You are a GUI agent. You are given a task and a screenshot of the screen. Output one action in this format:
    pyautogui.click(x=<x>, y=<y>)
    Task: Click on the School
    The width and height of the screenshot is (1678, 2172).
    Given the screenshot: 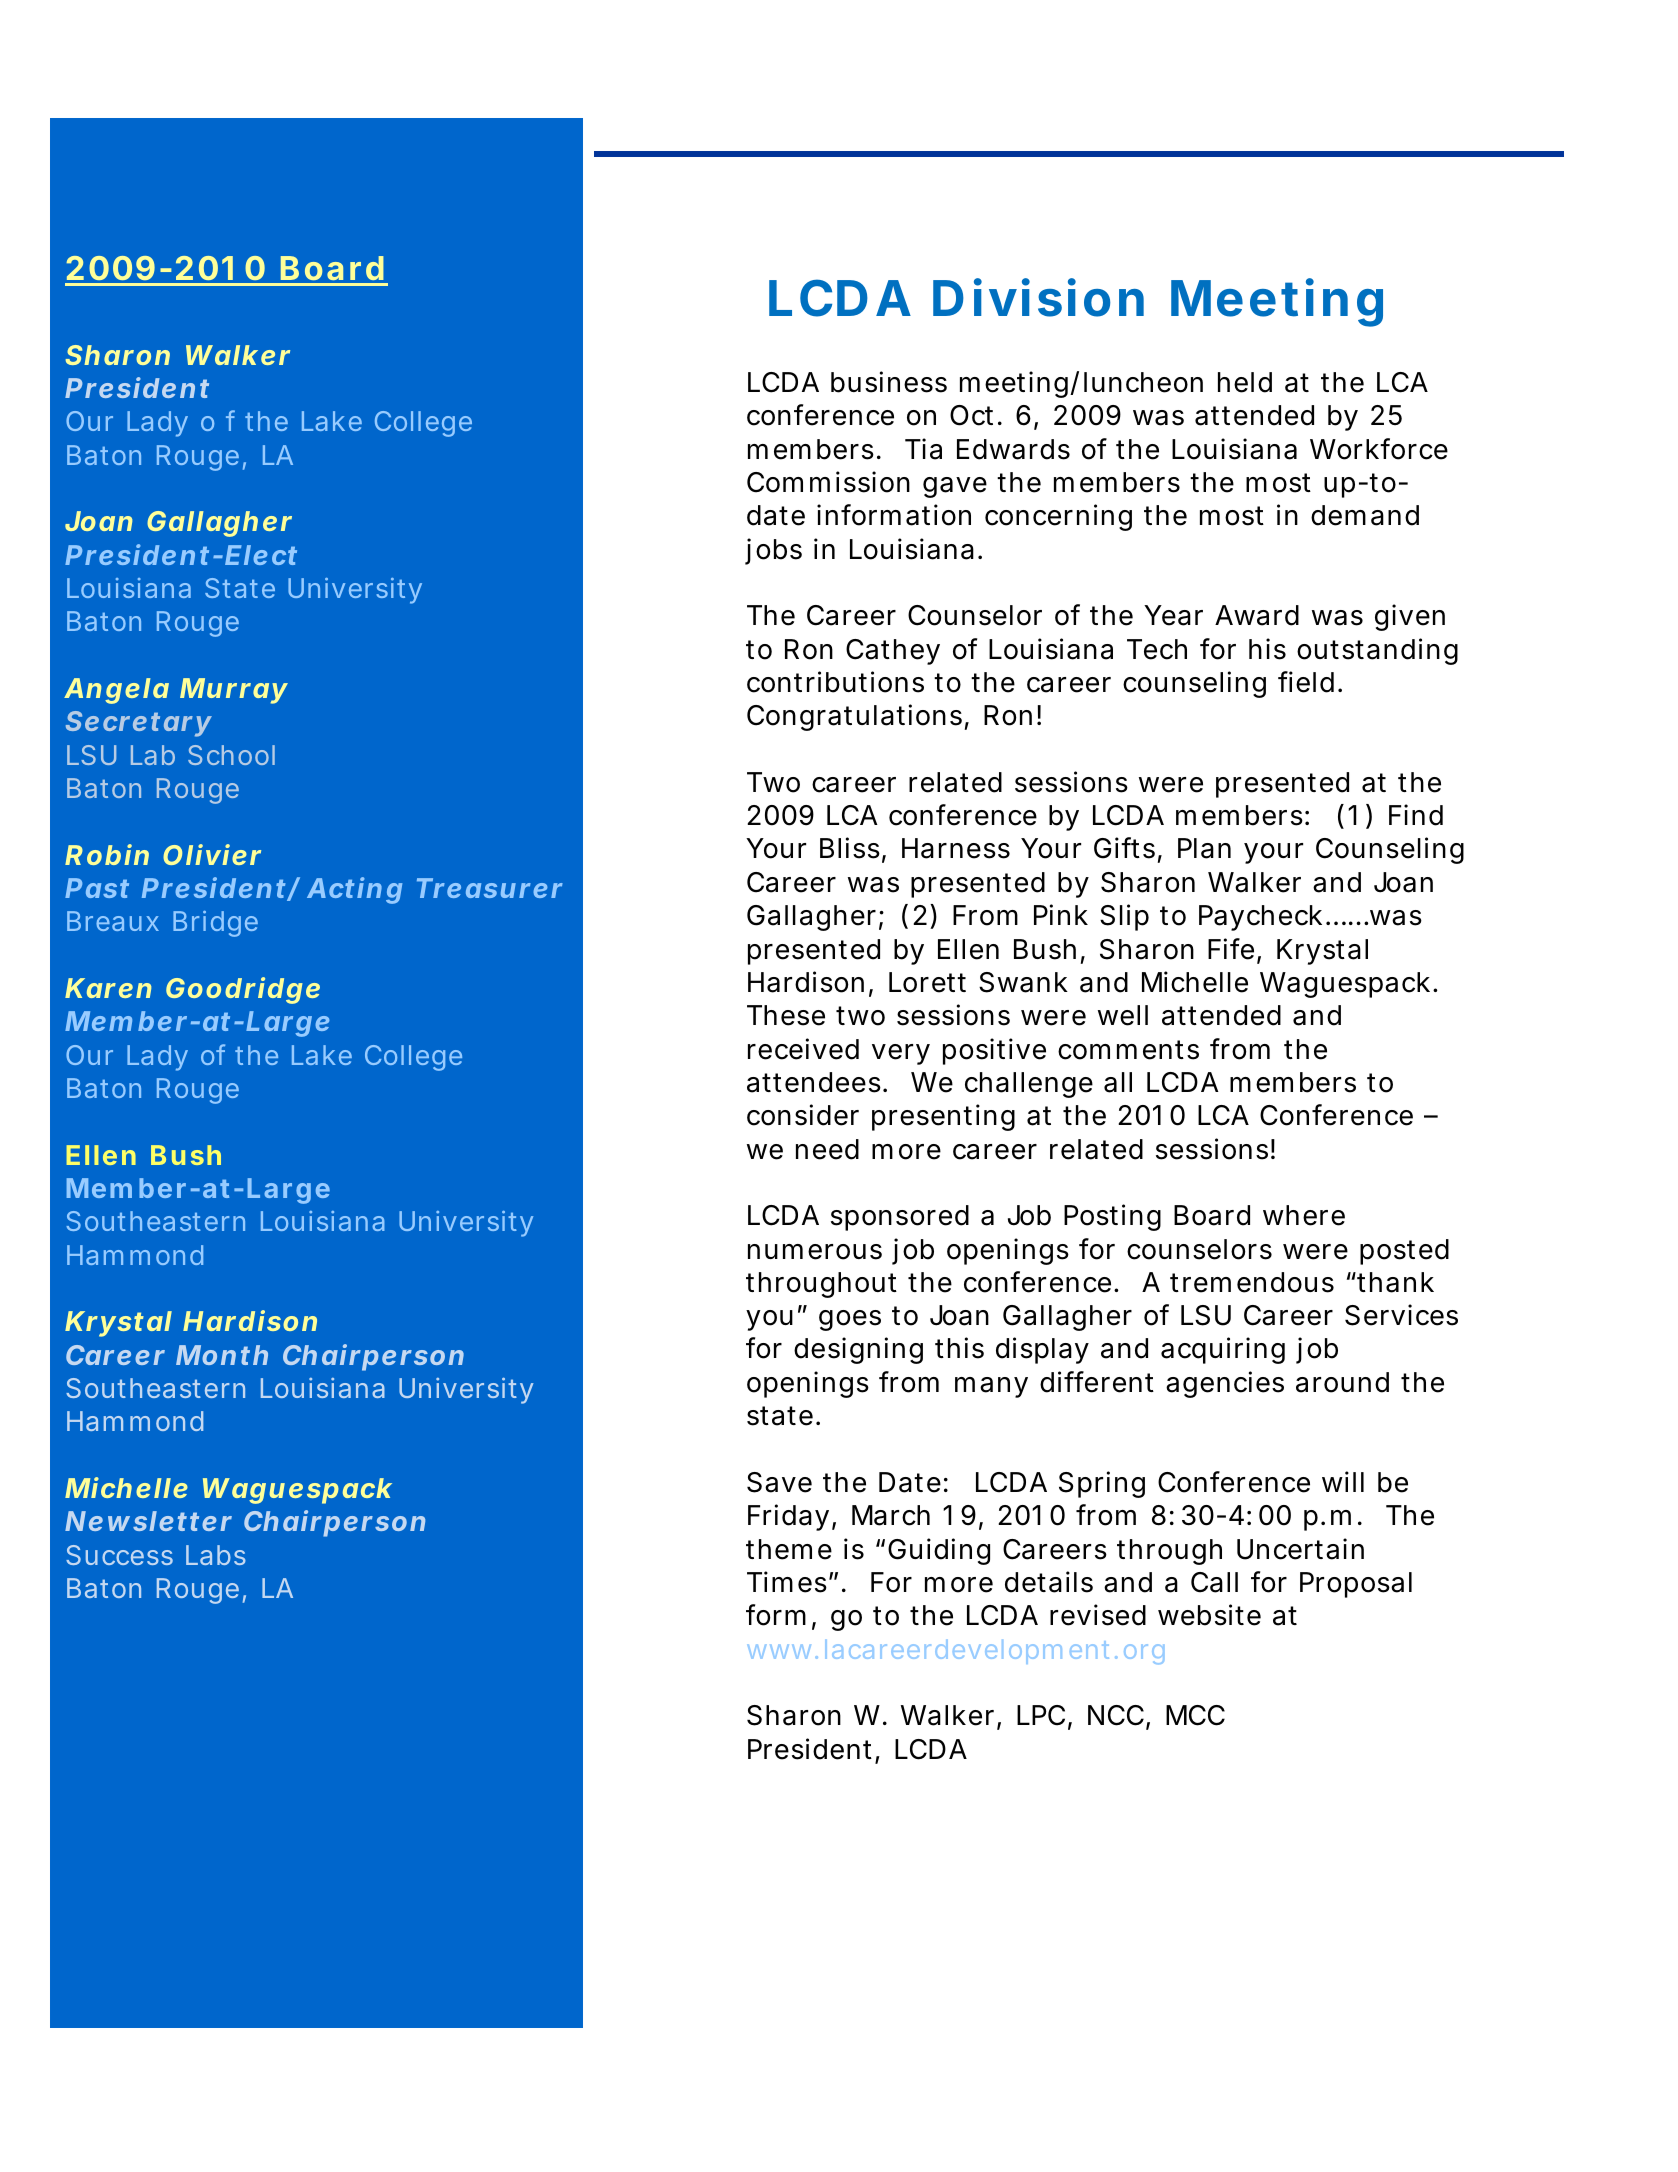 What is the action you would take?
    pyautogui.click(x=231, y=755)
